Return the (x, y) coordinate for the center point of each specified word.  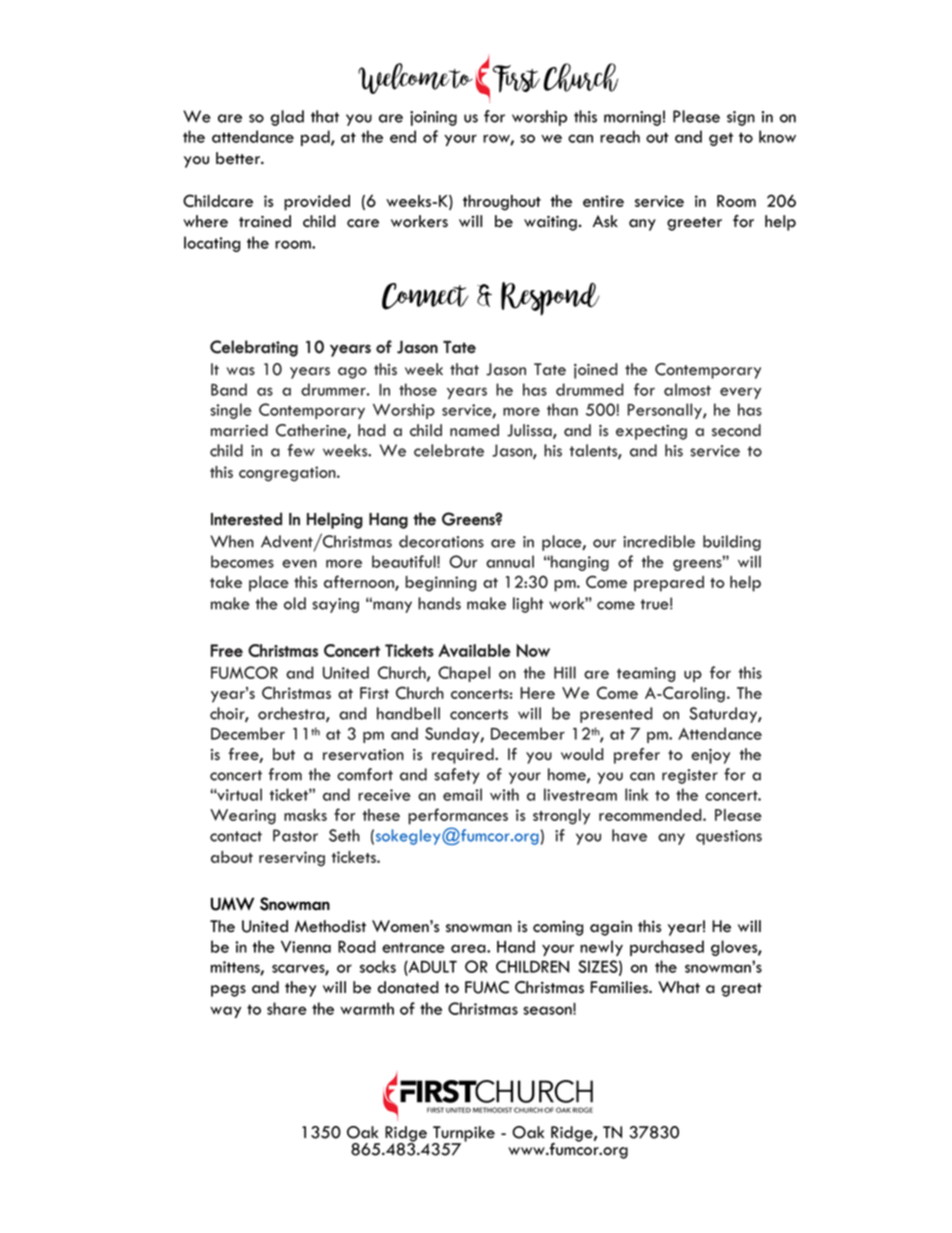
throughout (502, 203)
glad (287, 118)
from (285, 774)
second (736, 430)
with (504, 794)
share (287, 1008)
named (474, 430)
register (690, 776)
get (721, 139)
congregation (288, 474)
